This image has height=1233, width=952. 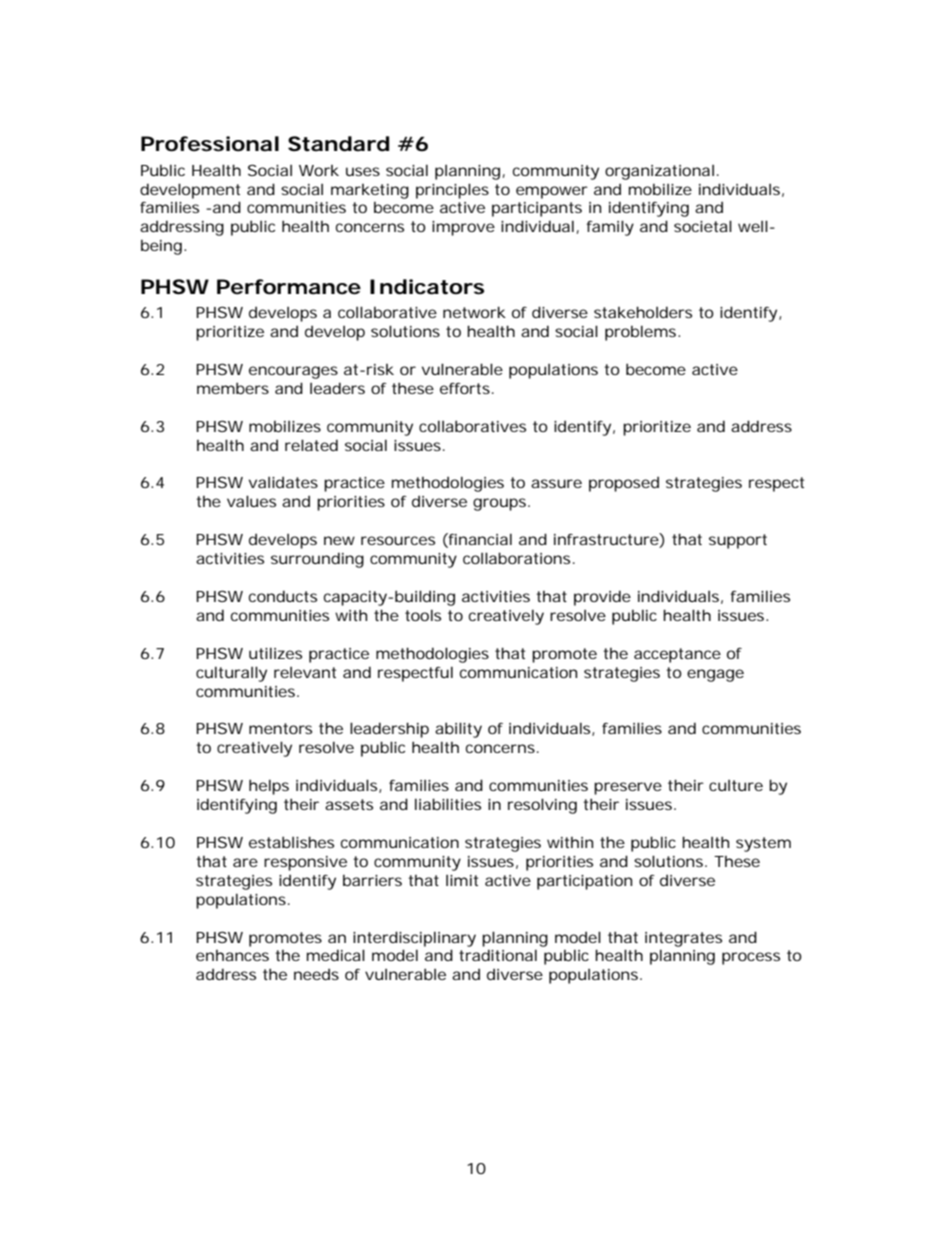 I want to click on traditional, so click(x=498, y=955).
